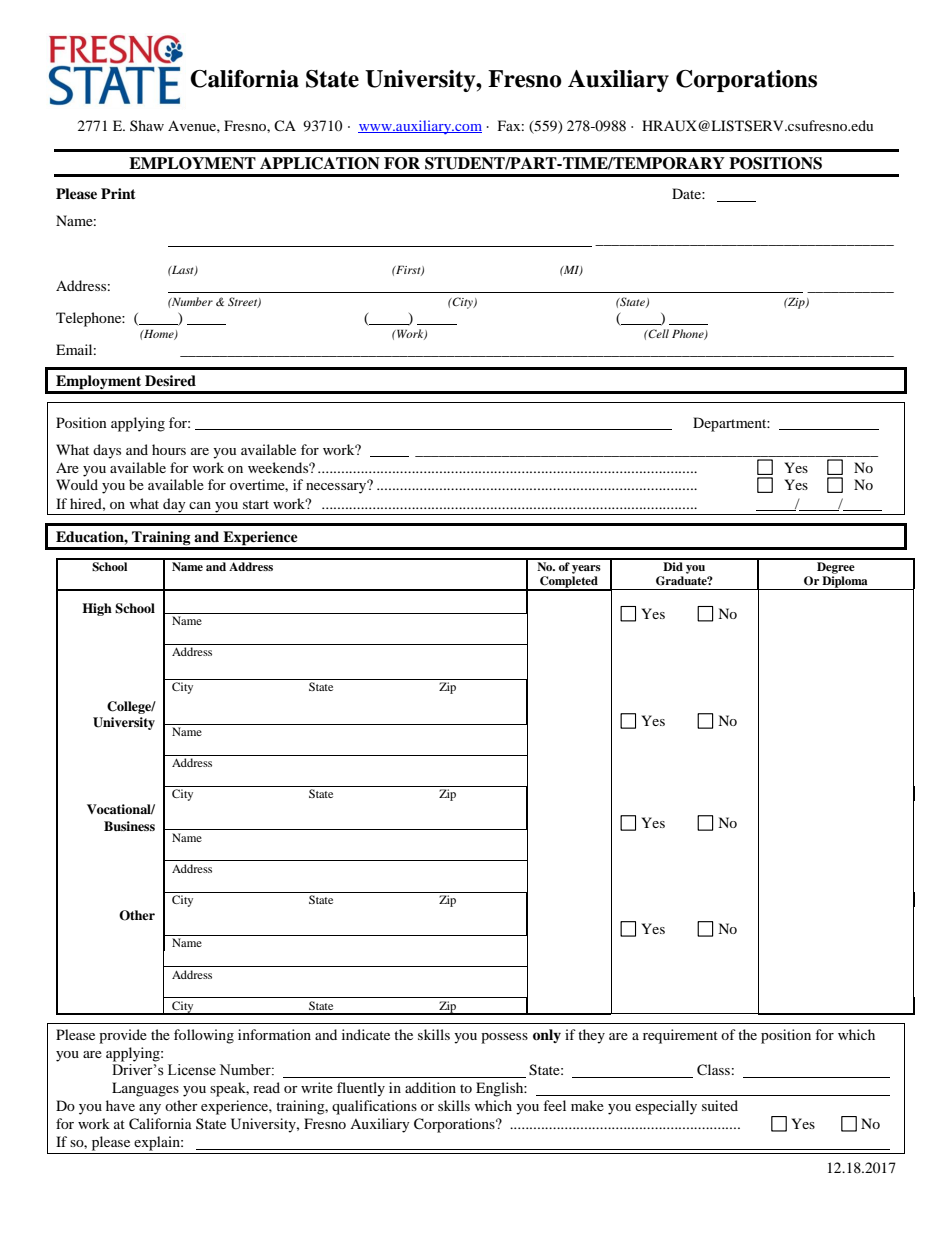 Image resolution: width=952 pixels, height=1233 pixels. Describe the element at coordinates (658, 333) in the screenshot. I see `Cell` at that location.
